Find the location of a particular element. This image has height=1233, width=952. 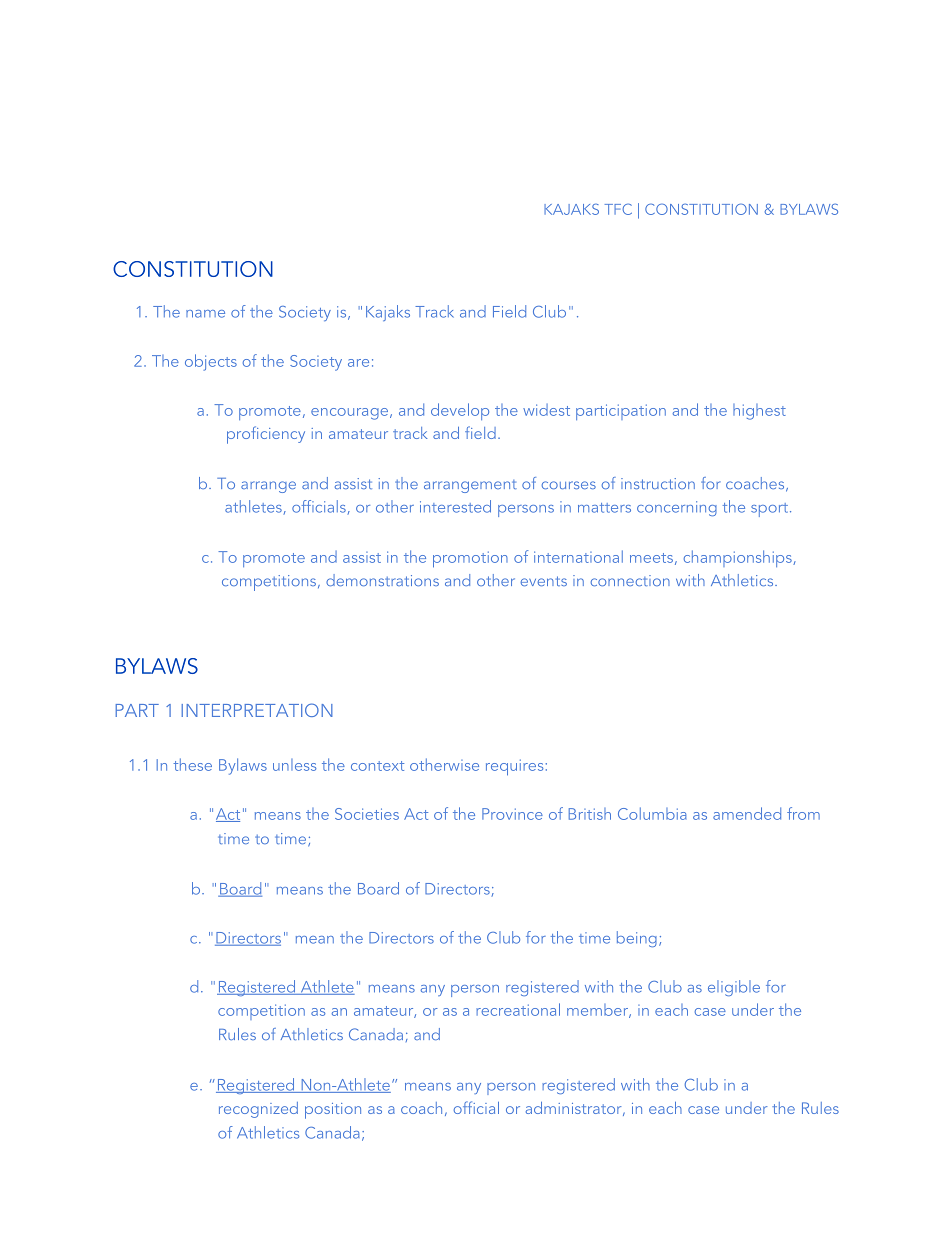

recognized is located at coordinates (258, 1110).
